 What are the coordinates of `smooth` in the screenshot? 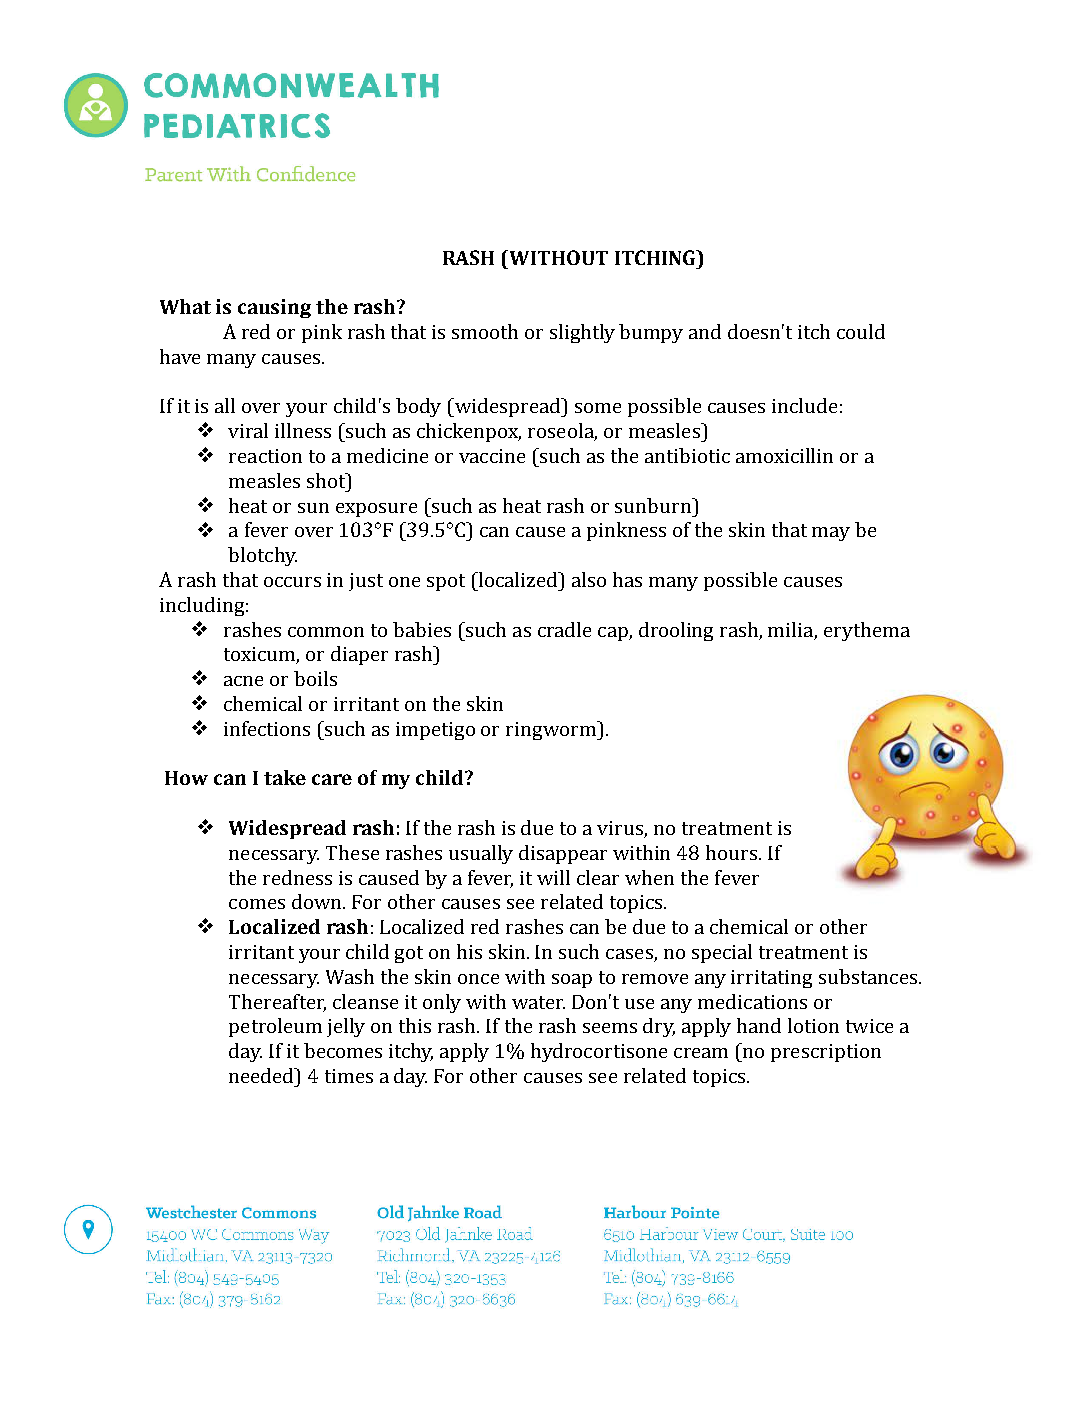 It's located at (485, 331).
